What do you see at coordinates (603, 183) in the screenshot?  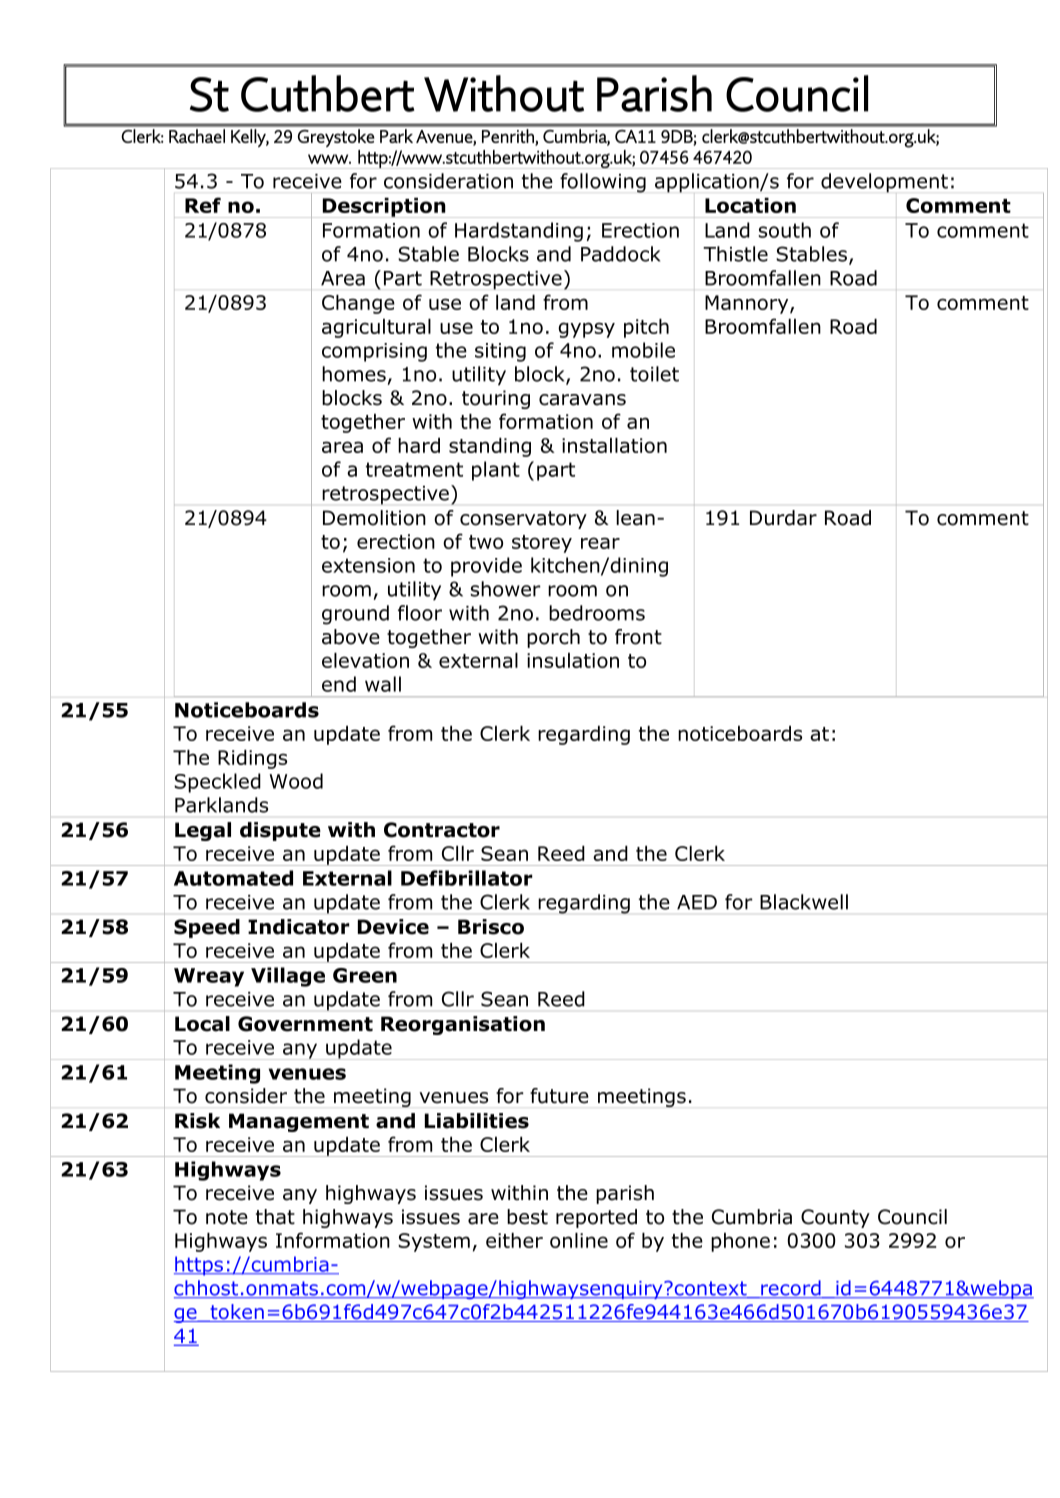 I see `following` at bounding box center [603, 183].
